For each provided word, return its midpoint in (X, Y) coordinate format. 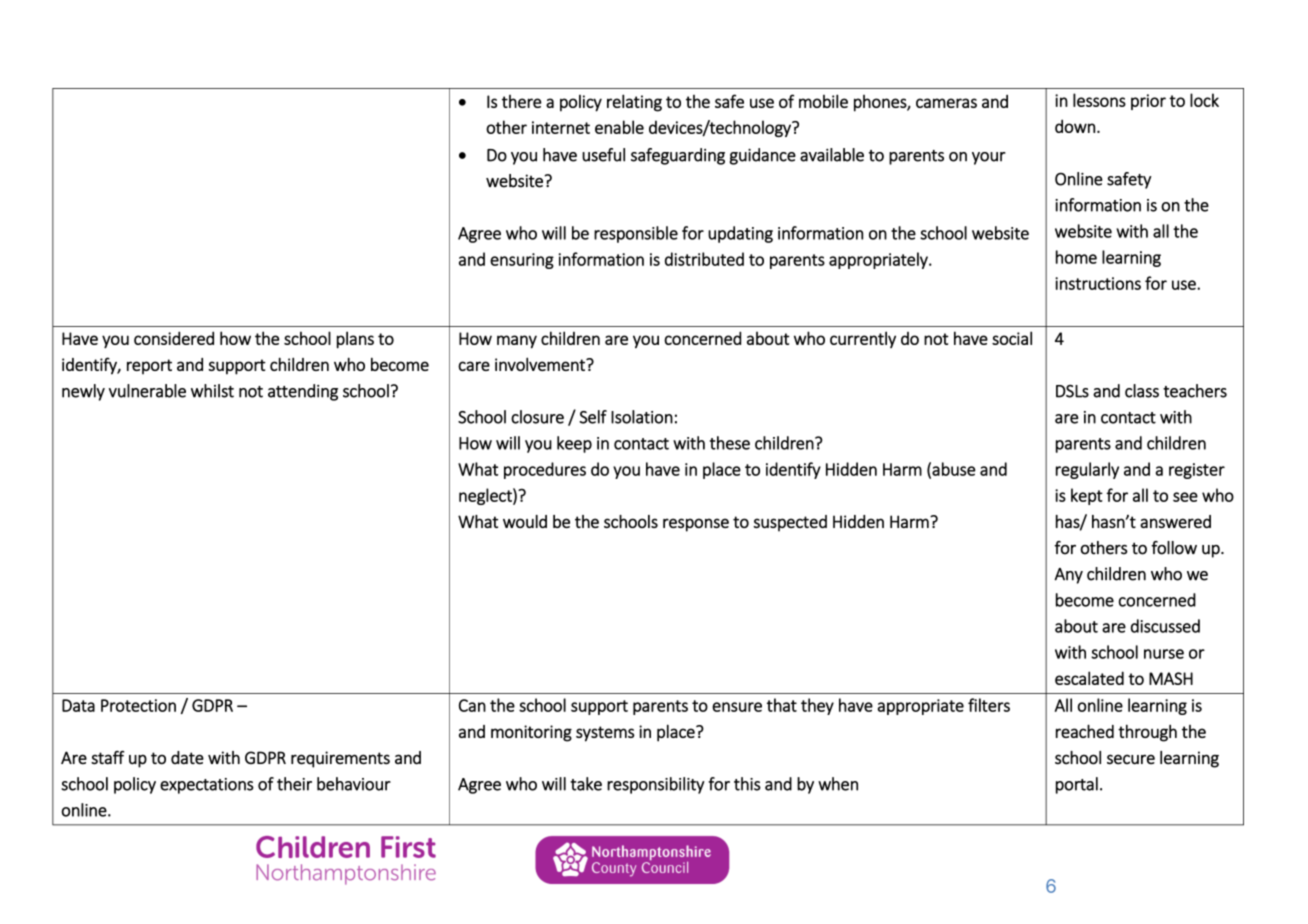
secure (1131, 759)
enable (619, 127)
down (1075, 126)
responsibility (656, 785)
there (522, 101)
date (187, 758)
